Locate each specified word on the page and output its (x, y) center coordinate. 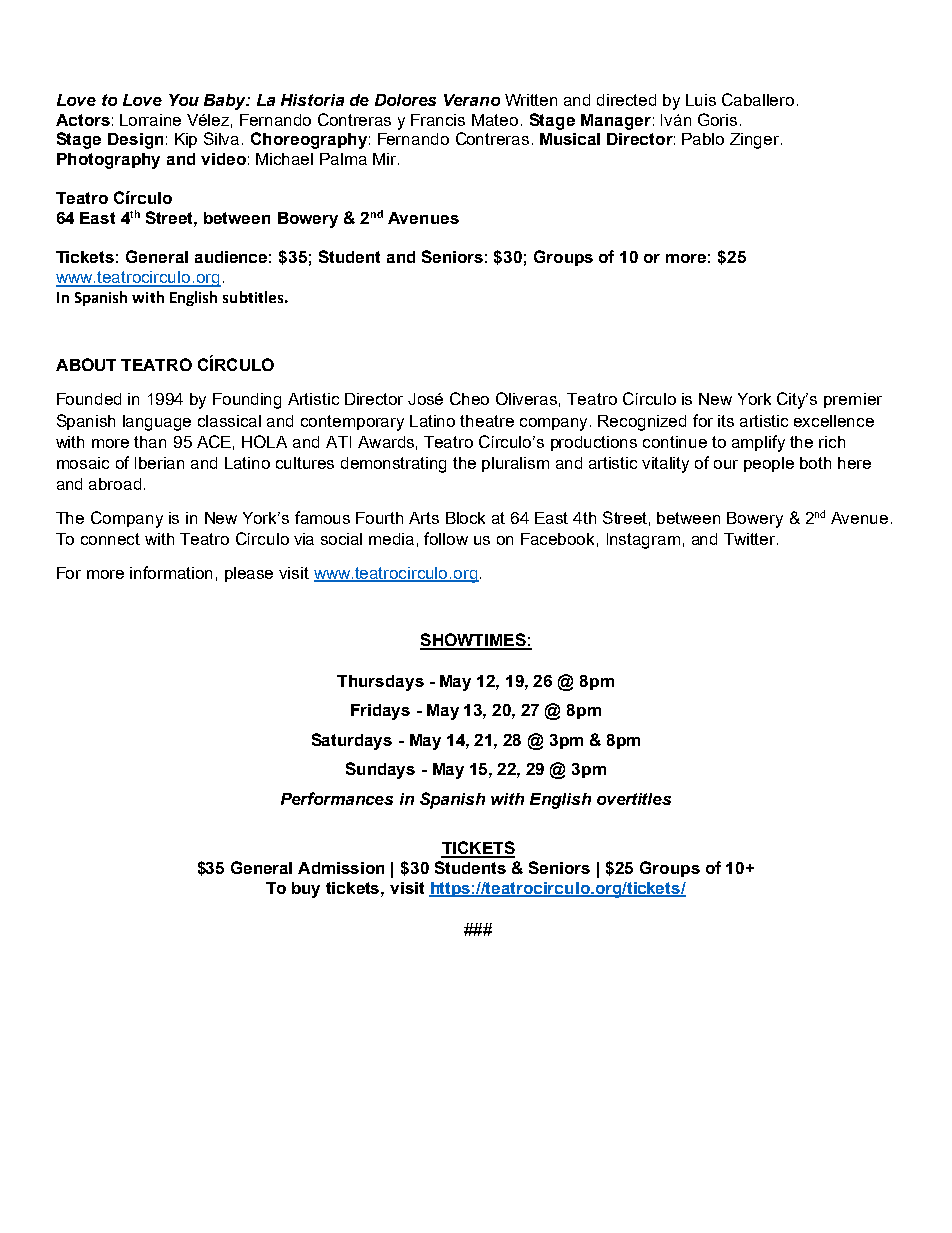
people (769, 464)
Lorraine (150, 120)
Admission (341, 868)
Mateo (495, 120)
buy (306, 890)
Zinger (756, 141)
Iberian (159, 463)
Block (465, 518)
